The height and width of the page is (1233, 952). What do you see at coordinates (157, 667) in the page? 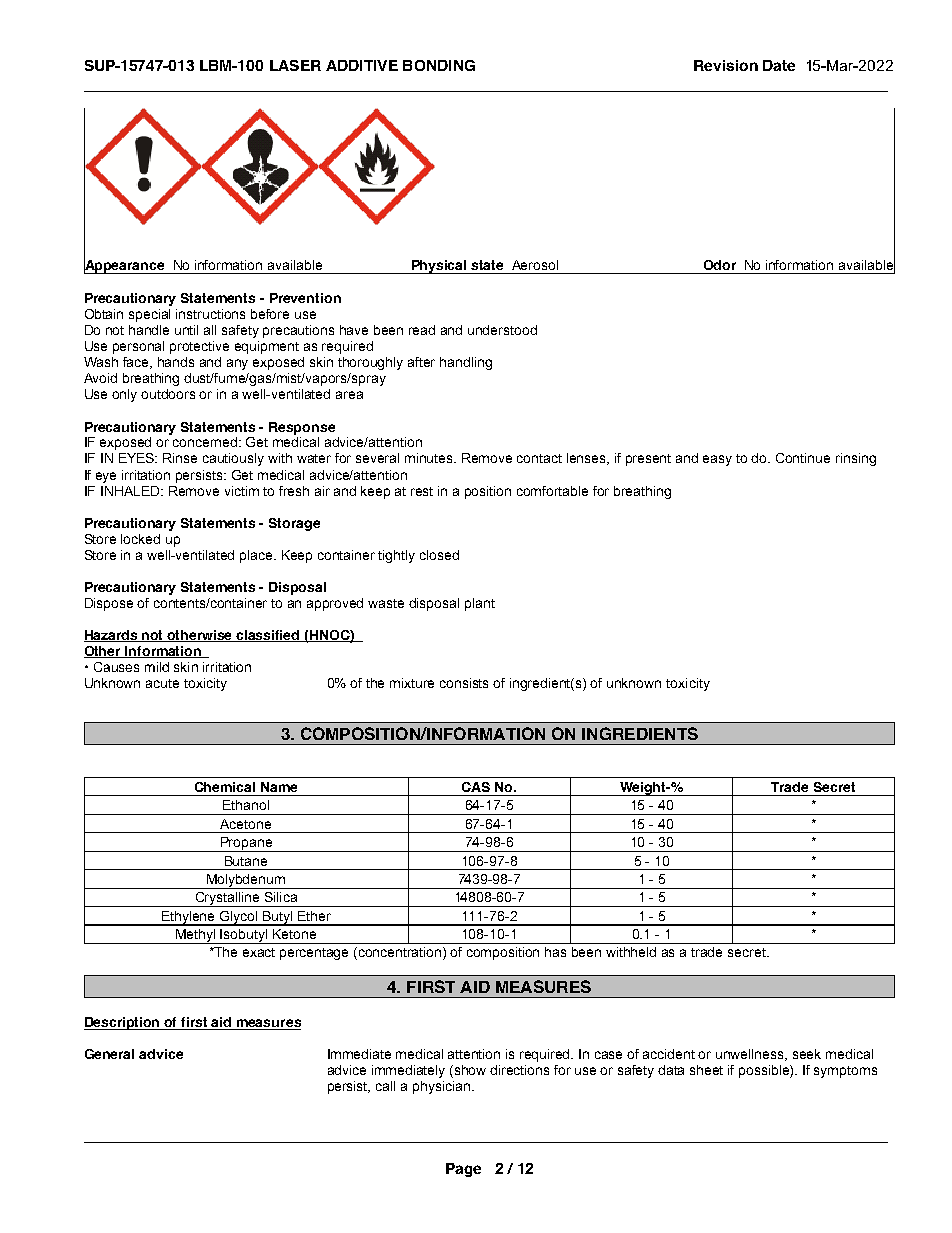
I see `mild` at bounding box center [157, 667].
